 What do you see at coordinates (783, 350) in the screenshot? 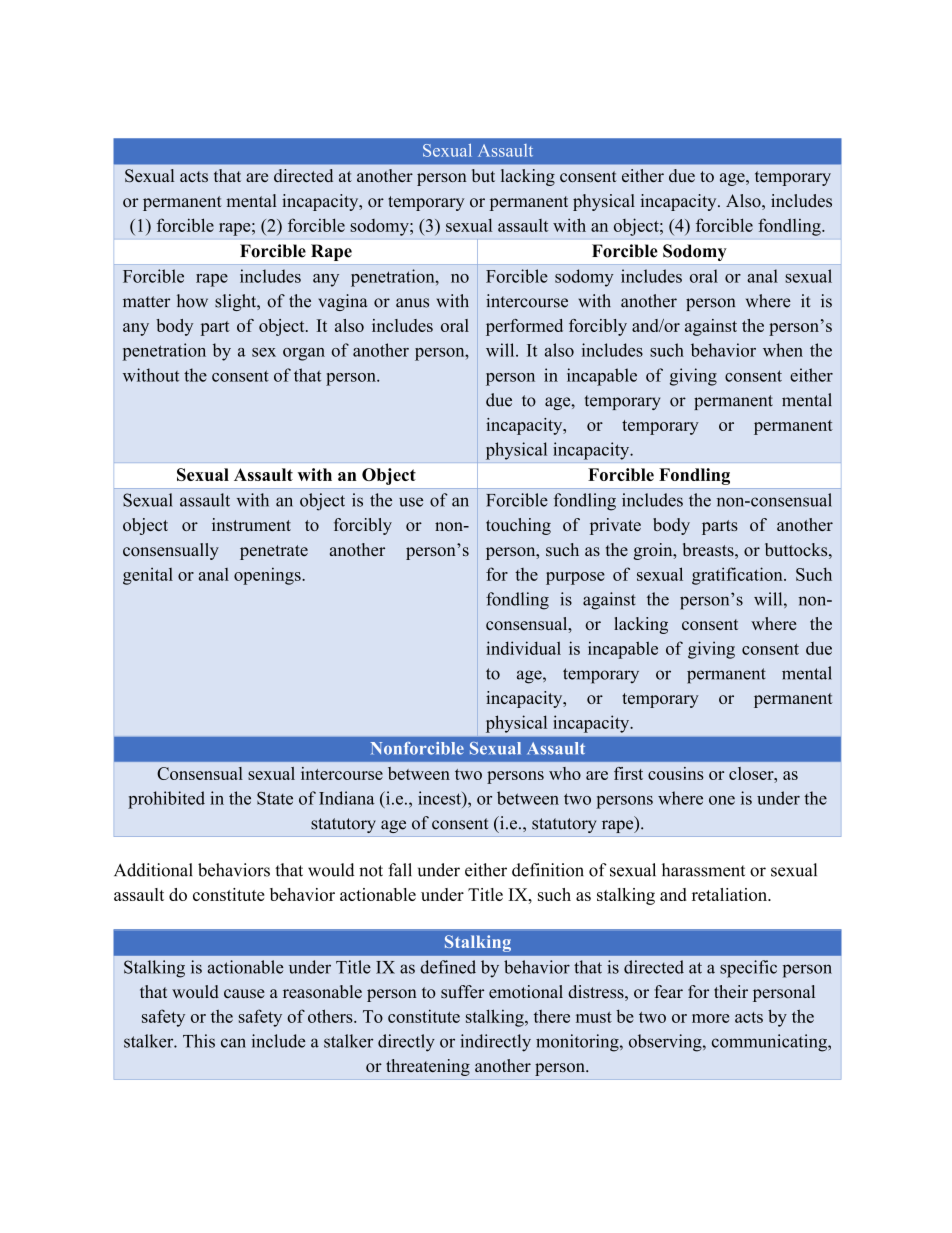
I see `when` at bounding box center [783, 350].
